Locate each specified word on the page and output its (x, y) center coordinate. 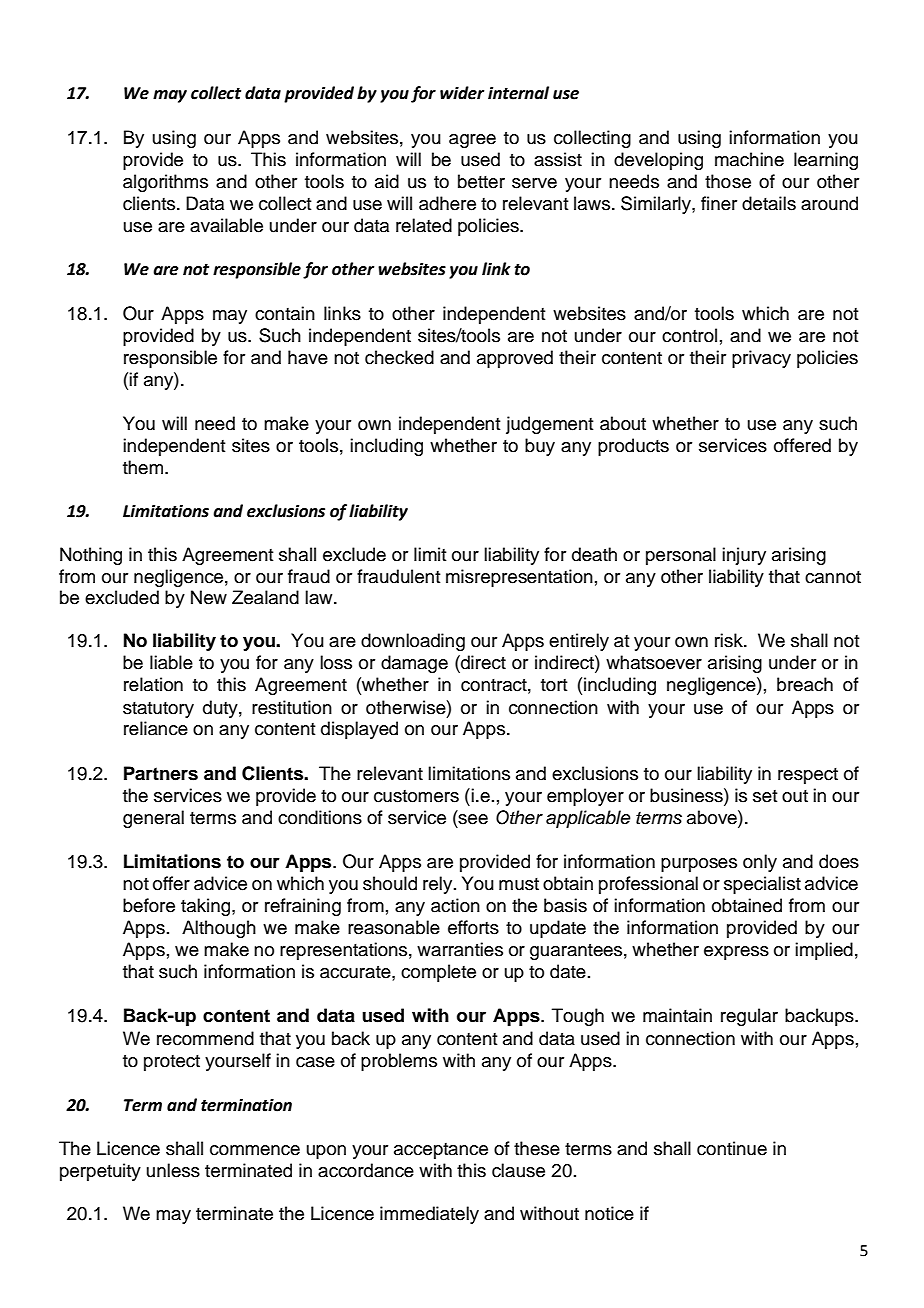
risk (730, 640)
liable (171, 662)
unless (173, 1170)
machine (749, 159)
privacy (761, 359)
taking (207, 907)
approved (515, 359)
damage (414, 664)
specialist (762, 885)
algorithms (165, 183)
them (144, 467)
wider (462, 93)
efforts (473, 927)
